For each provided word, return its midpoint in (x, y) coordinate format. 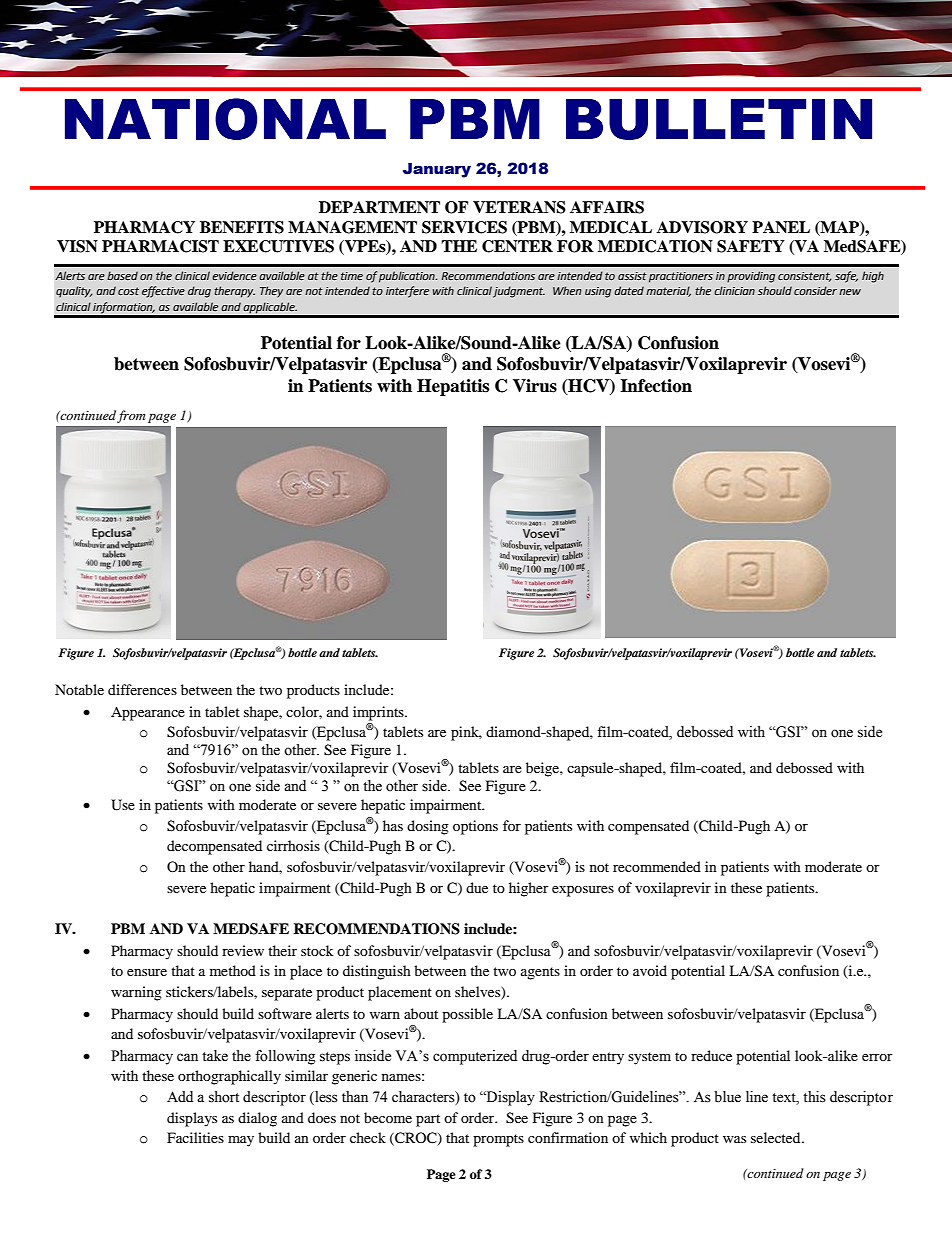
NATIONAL (225, 119)
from (131, 416)
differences (142, 689)
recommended (657, 866)
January (437, 170)
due (477, 887)
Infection (656, 386)
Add (180, 1097)
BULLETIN (719, 119)
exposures (583, 891)
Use (123, 805)
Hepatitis (453, 387)
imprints (379, 713)
